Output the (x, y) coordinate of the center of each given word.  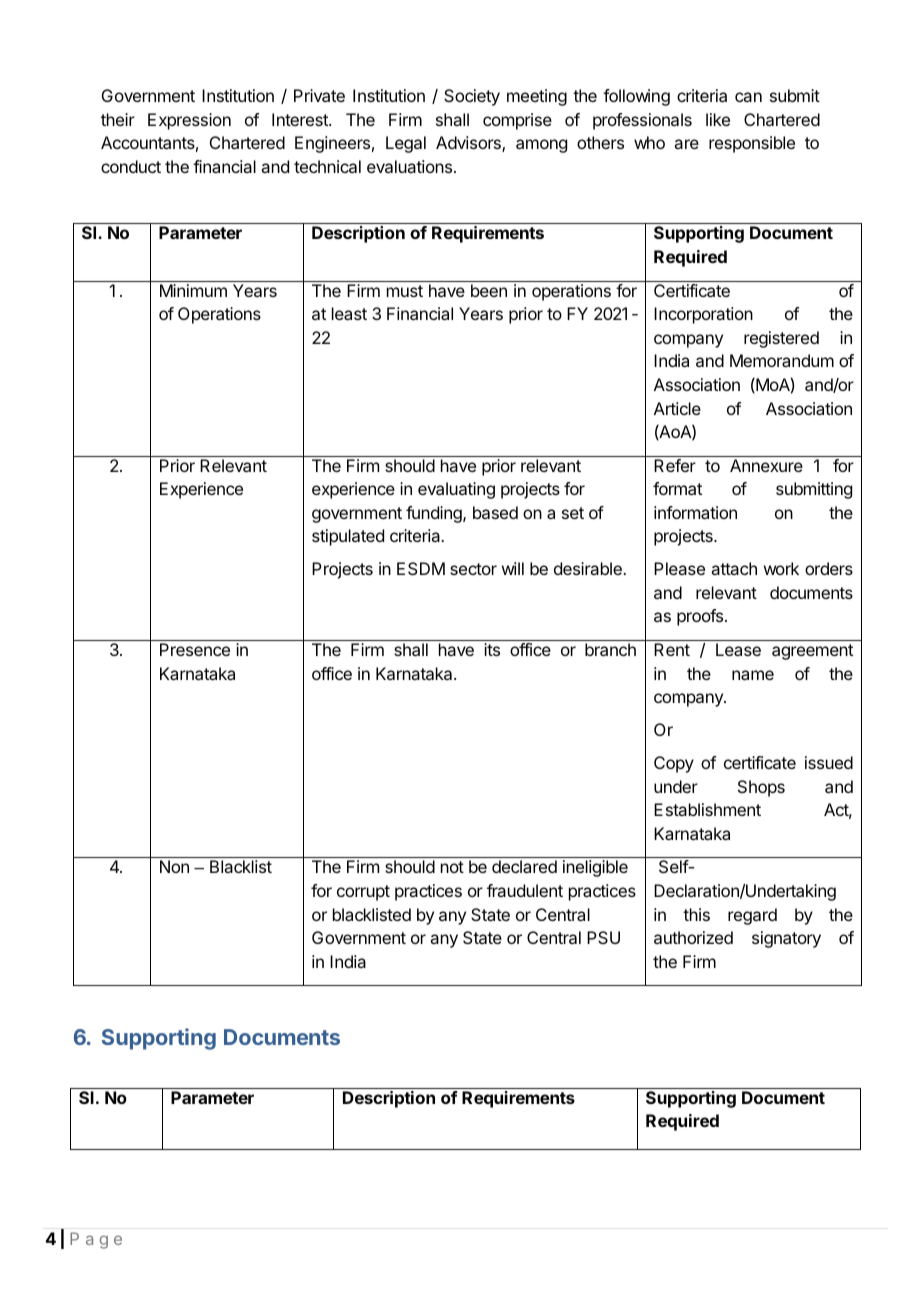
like (718, 119)
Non (174, 866)
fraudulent (525, 890)
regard (752, 916)
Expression (189, 121)
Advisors (469, 144)
